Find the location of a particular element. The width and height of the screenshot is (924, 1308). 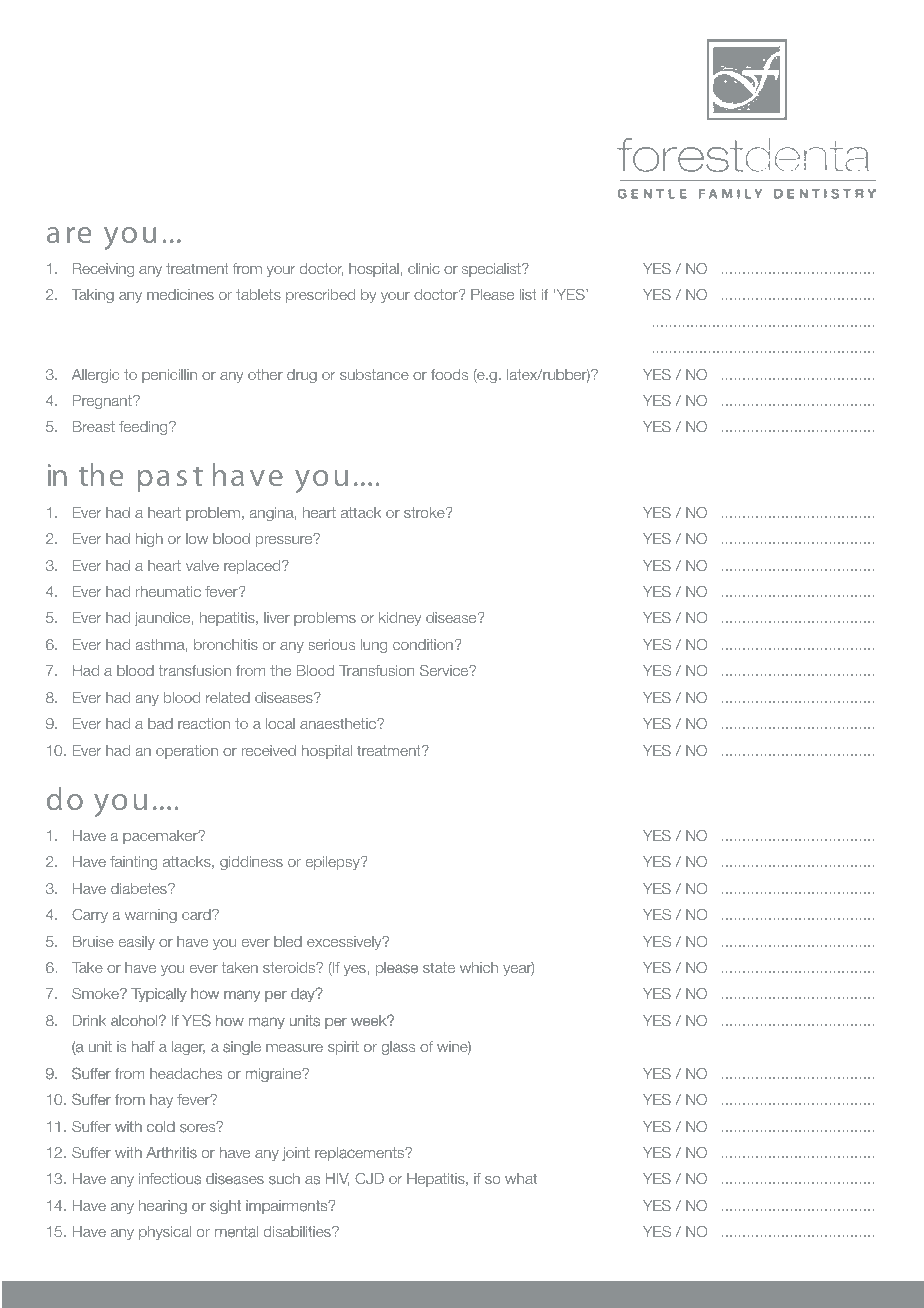

medical is located at coordinates (120, 113).
